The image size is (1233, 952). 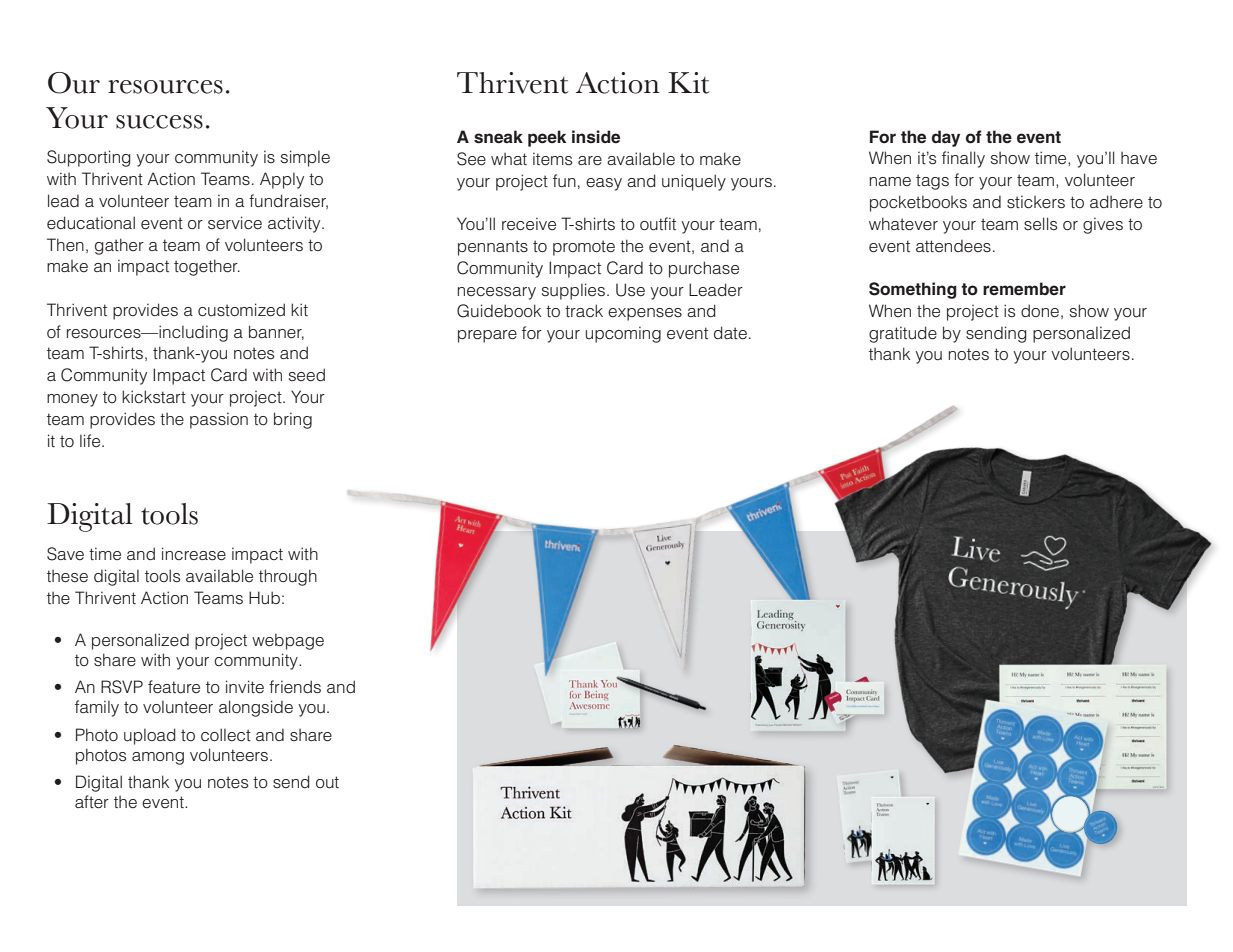 What do you see at coordinates (226, 735) in the screenshot?
I see `collect` at bounding box center [226, 735].
